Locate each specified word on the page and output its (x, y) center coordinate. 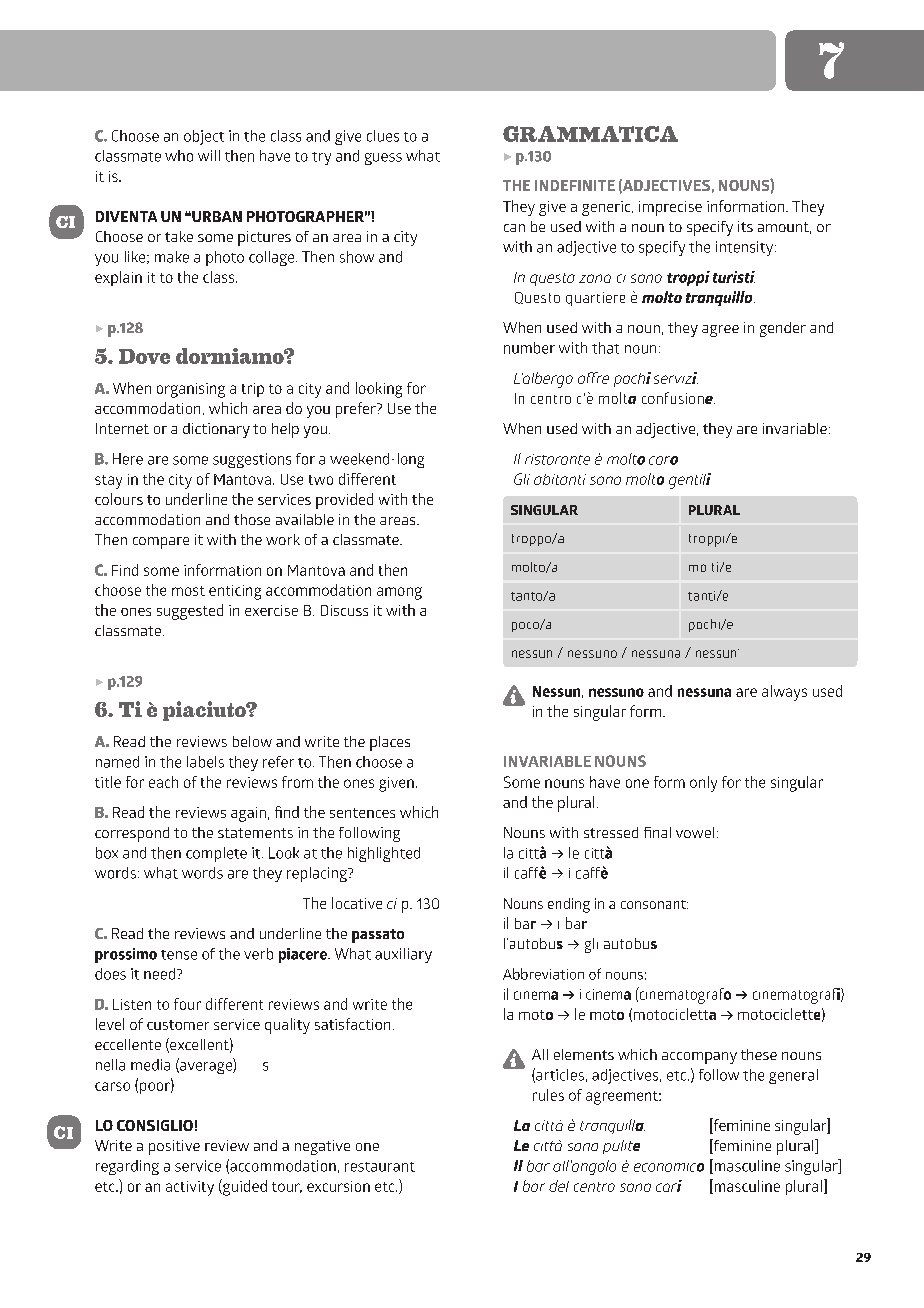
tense (179, 955)
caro (663, 460)
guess (383, 159)
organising (191, 390)
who (179, 156)
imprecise (670, 208)
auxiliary (403, 955)
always (784, 693)
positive (174, 1147)
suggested (190, 612)
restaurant (380, 1167)
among (399, 593)
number (529, 348)
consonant (654, 904)
